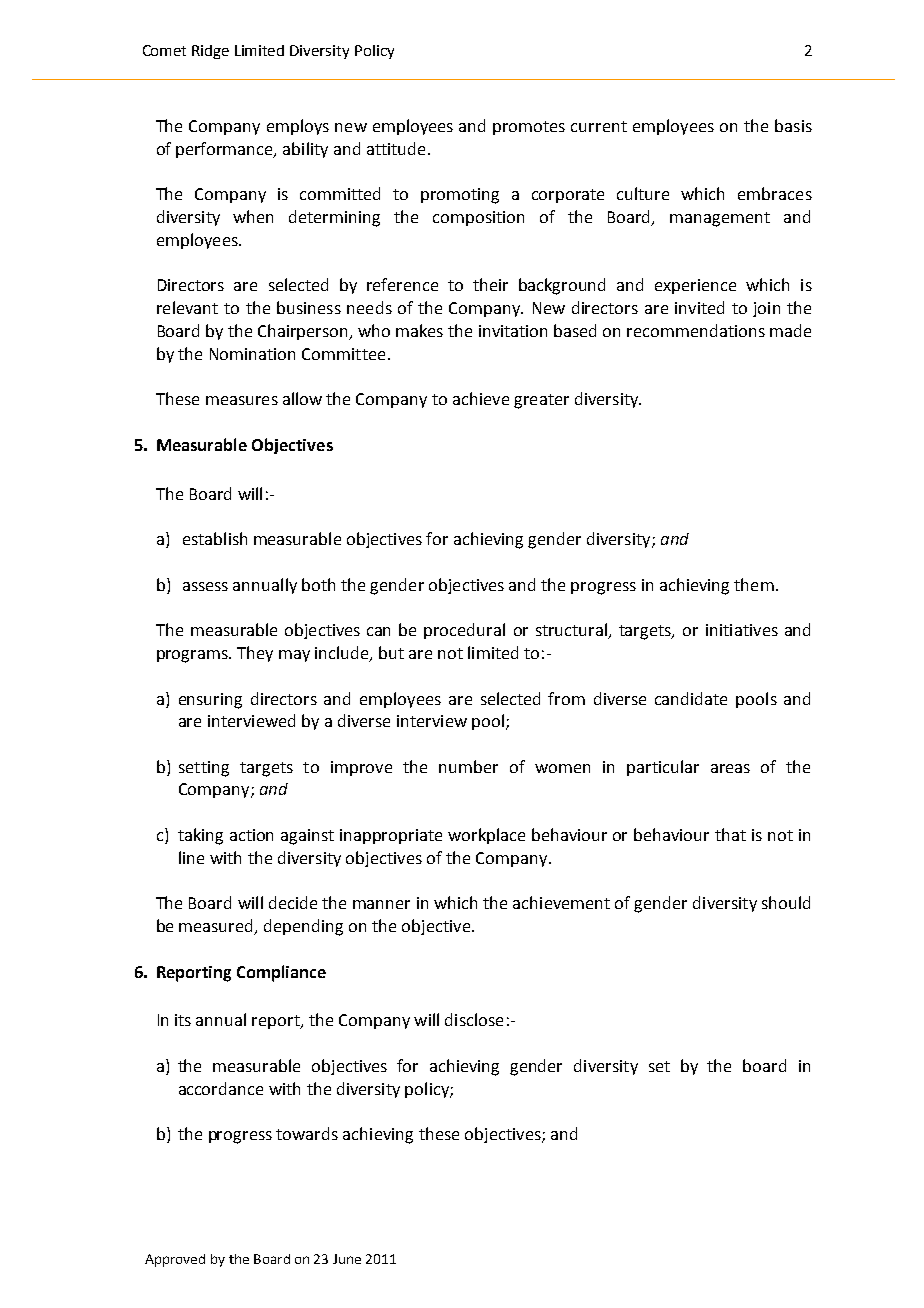 Image resolution: width=924 pixels, height=1308 pixels. Describe the element at coordinates (529, 128) in the screenshot. I see `promotes` at that location.
